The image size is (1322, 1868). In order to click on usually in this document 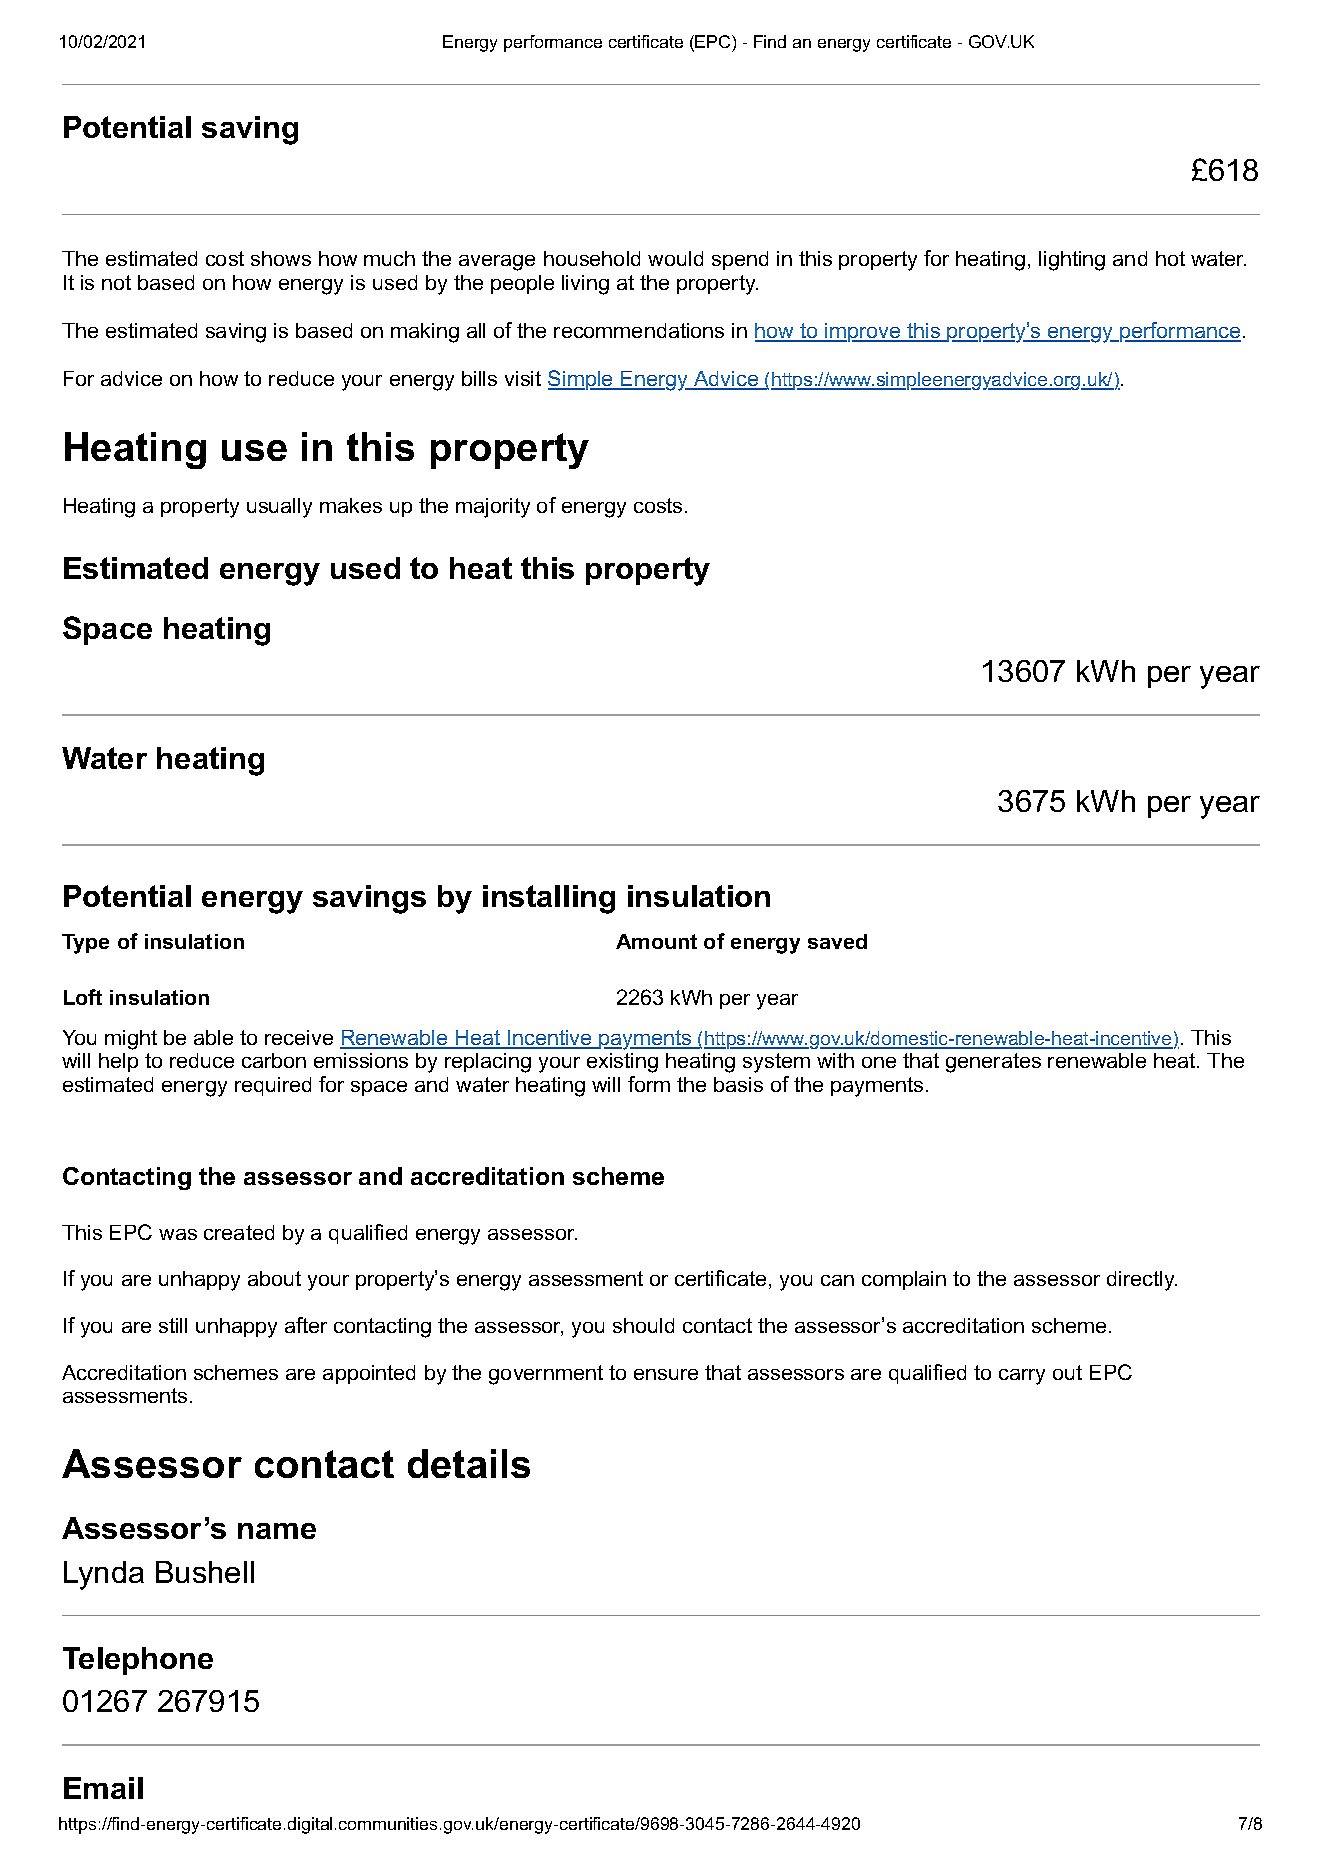, I will do `click(279, 508)`.
